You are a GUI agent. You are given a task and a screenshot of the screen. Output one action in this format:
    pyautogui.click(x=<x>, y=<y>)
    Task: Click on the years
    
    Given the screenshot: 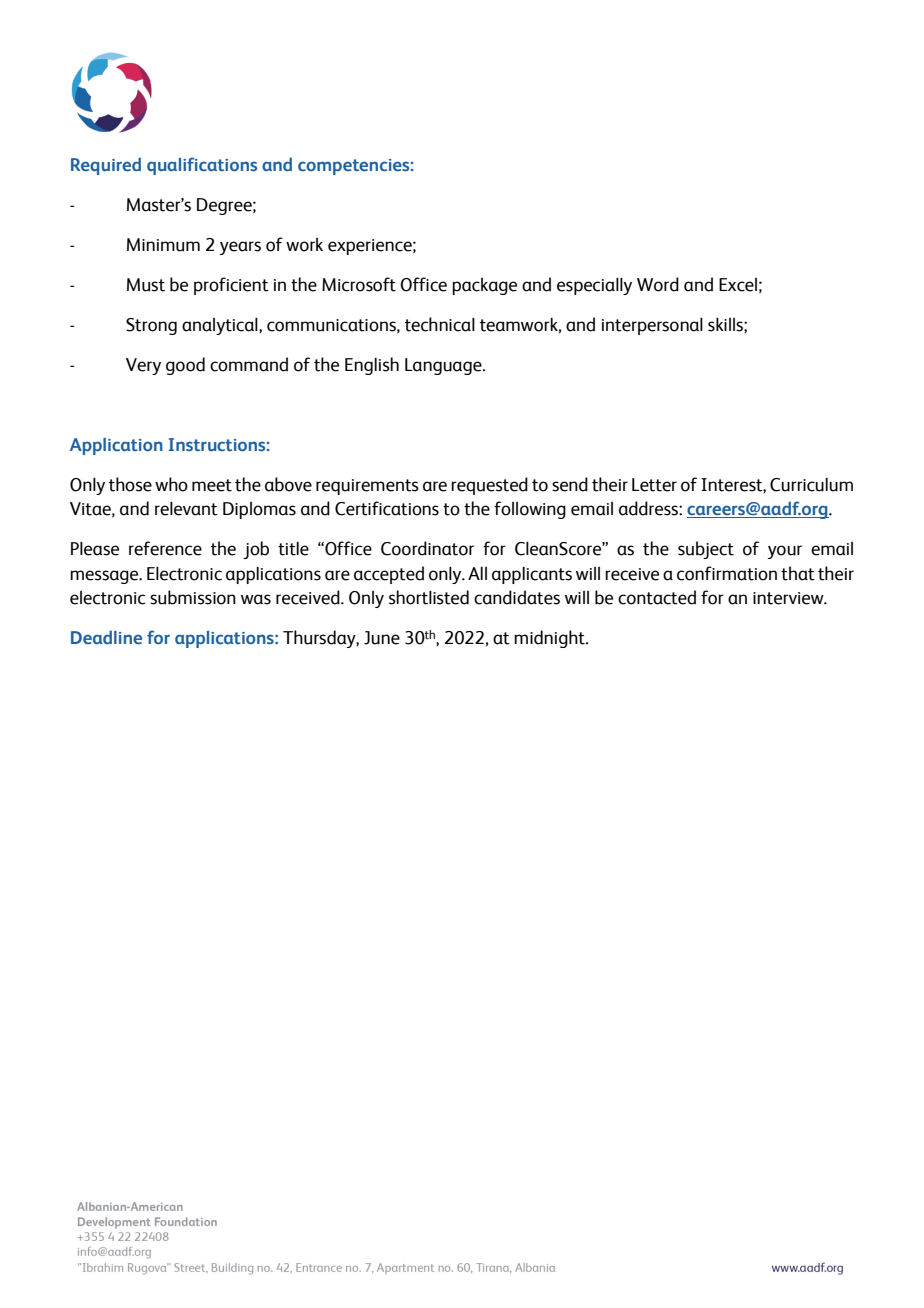 What is the action you would take?
    pyautogui.click(x=240, y=248)
